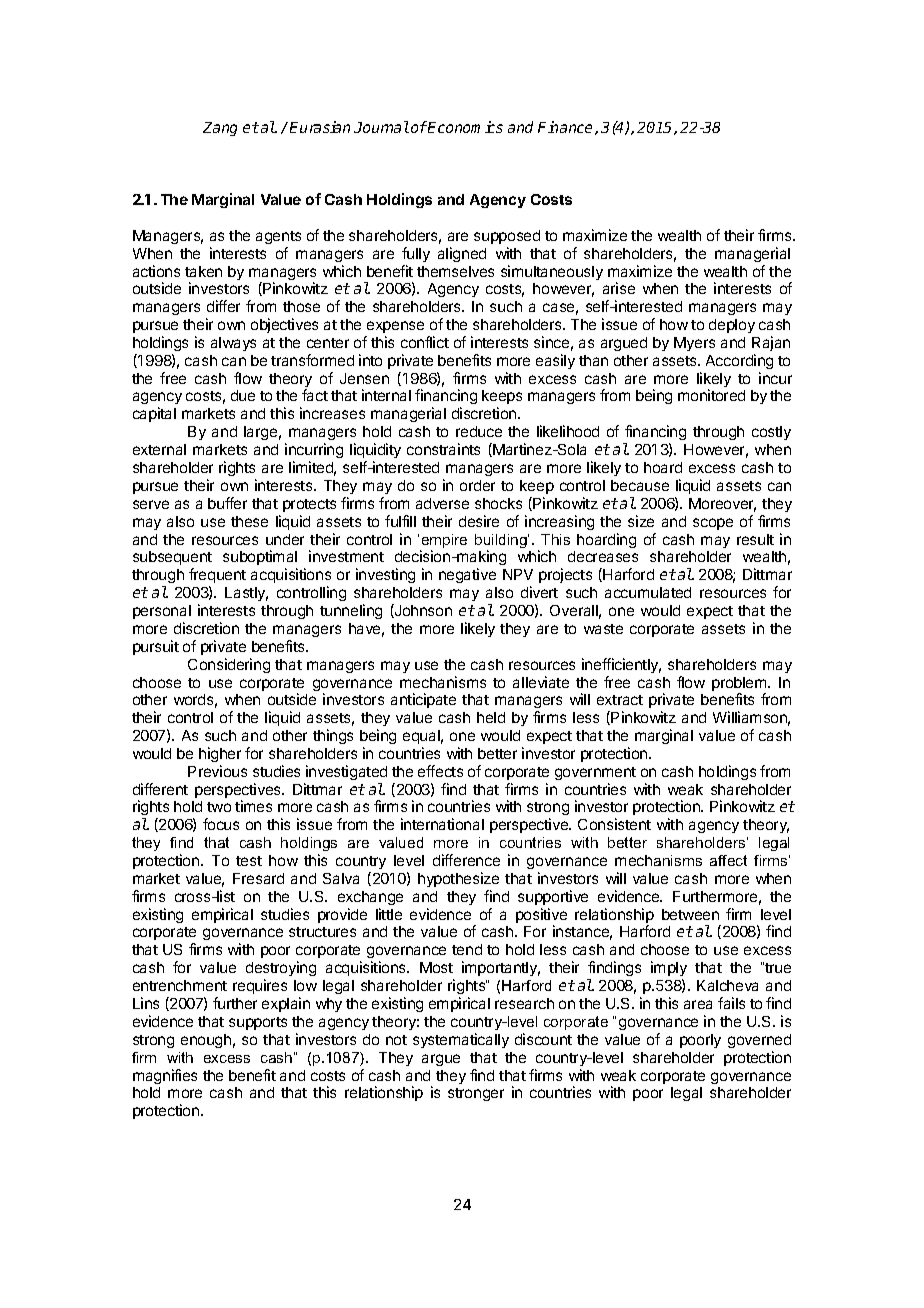  Describe the element at coordinates (698, 1004) in the page. I see `area` at that location.
